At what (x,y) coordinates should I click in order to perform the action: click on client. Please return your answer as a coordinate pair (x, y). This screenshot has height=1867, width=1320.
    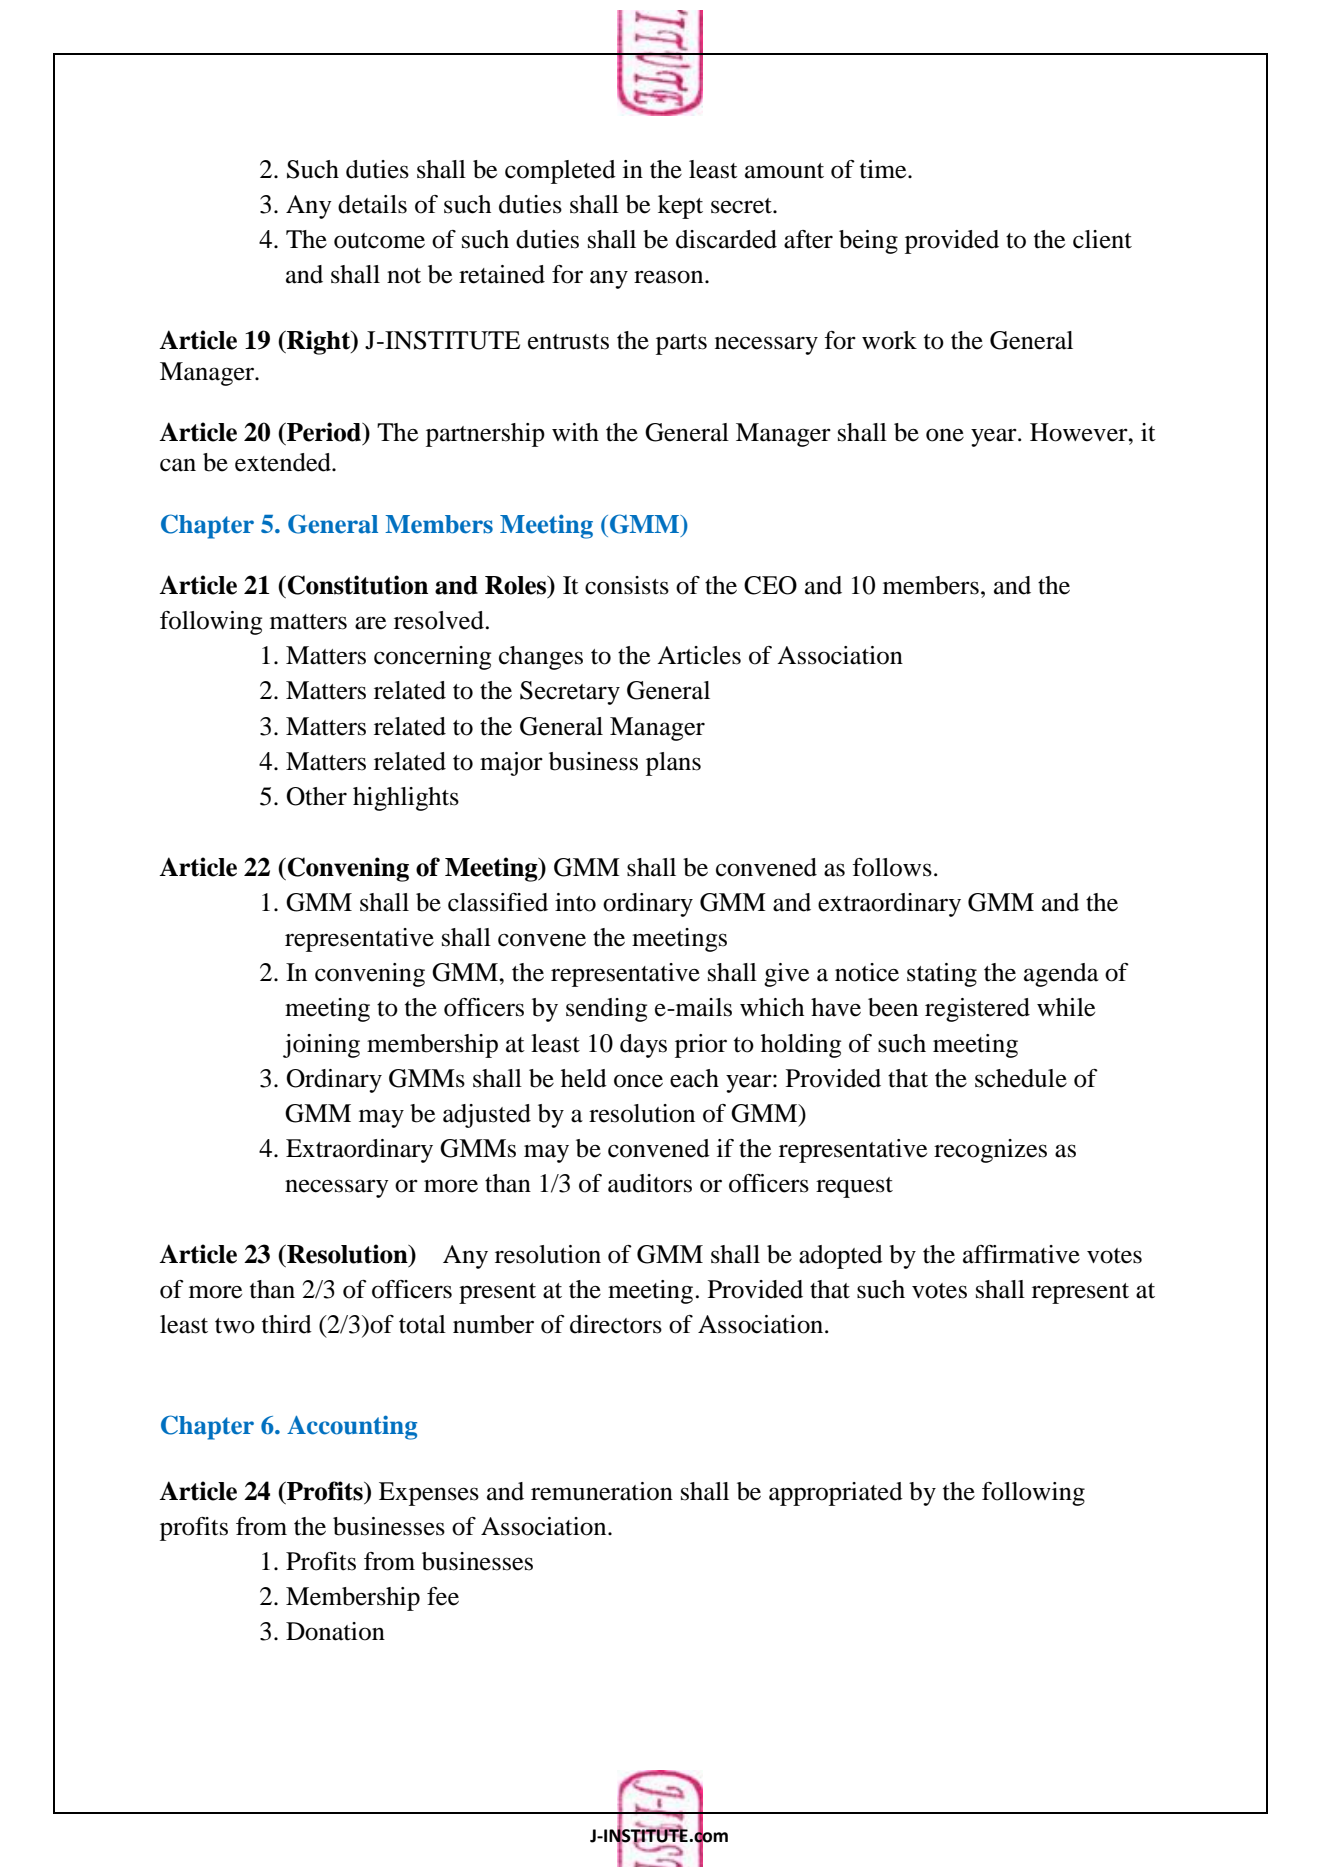
    Looking at the image, I should click on (1102, 239).
